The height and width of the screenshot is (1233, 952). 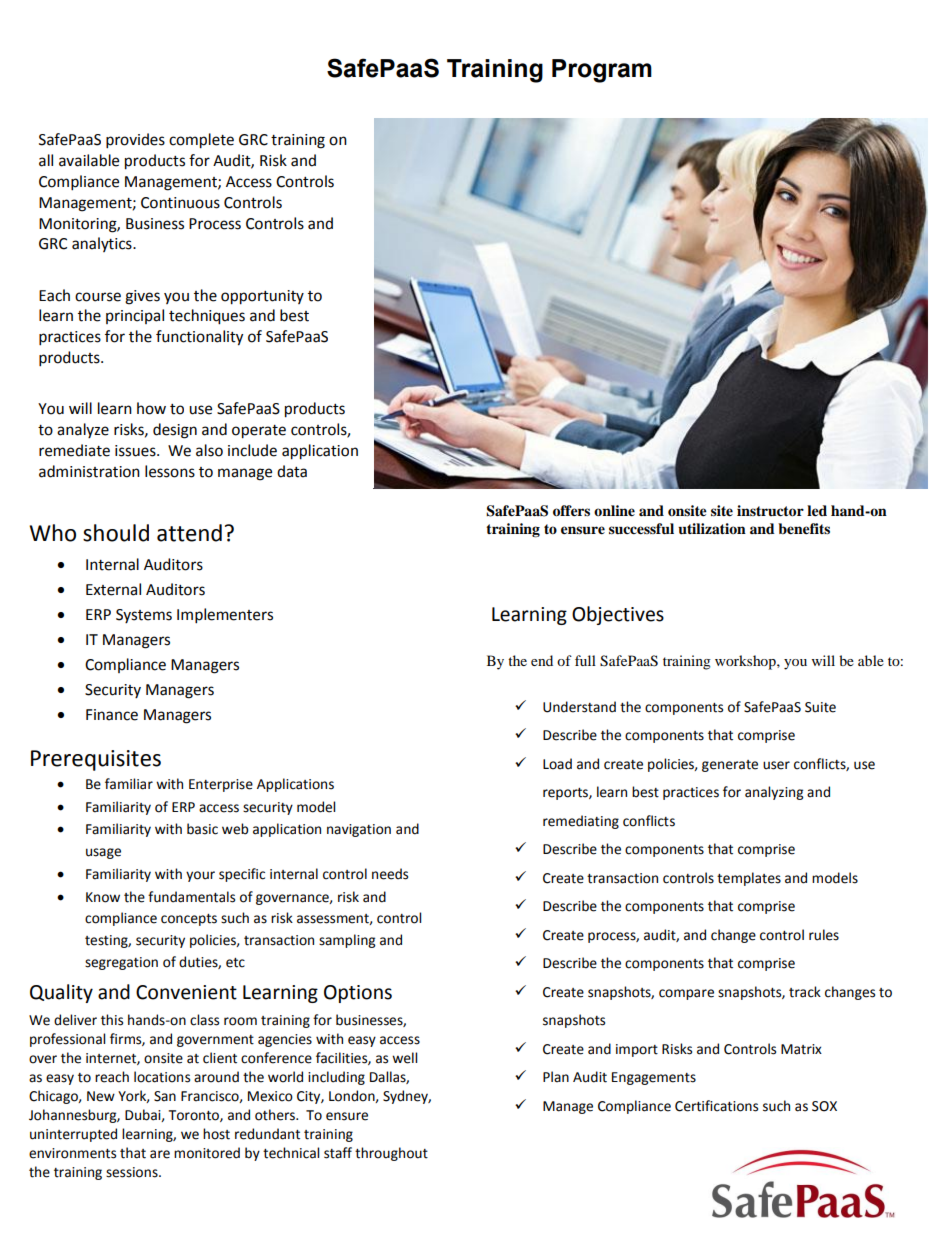 I want to click on Program, so click(x=602, y=71).
